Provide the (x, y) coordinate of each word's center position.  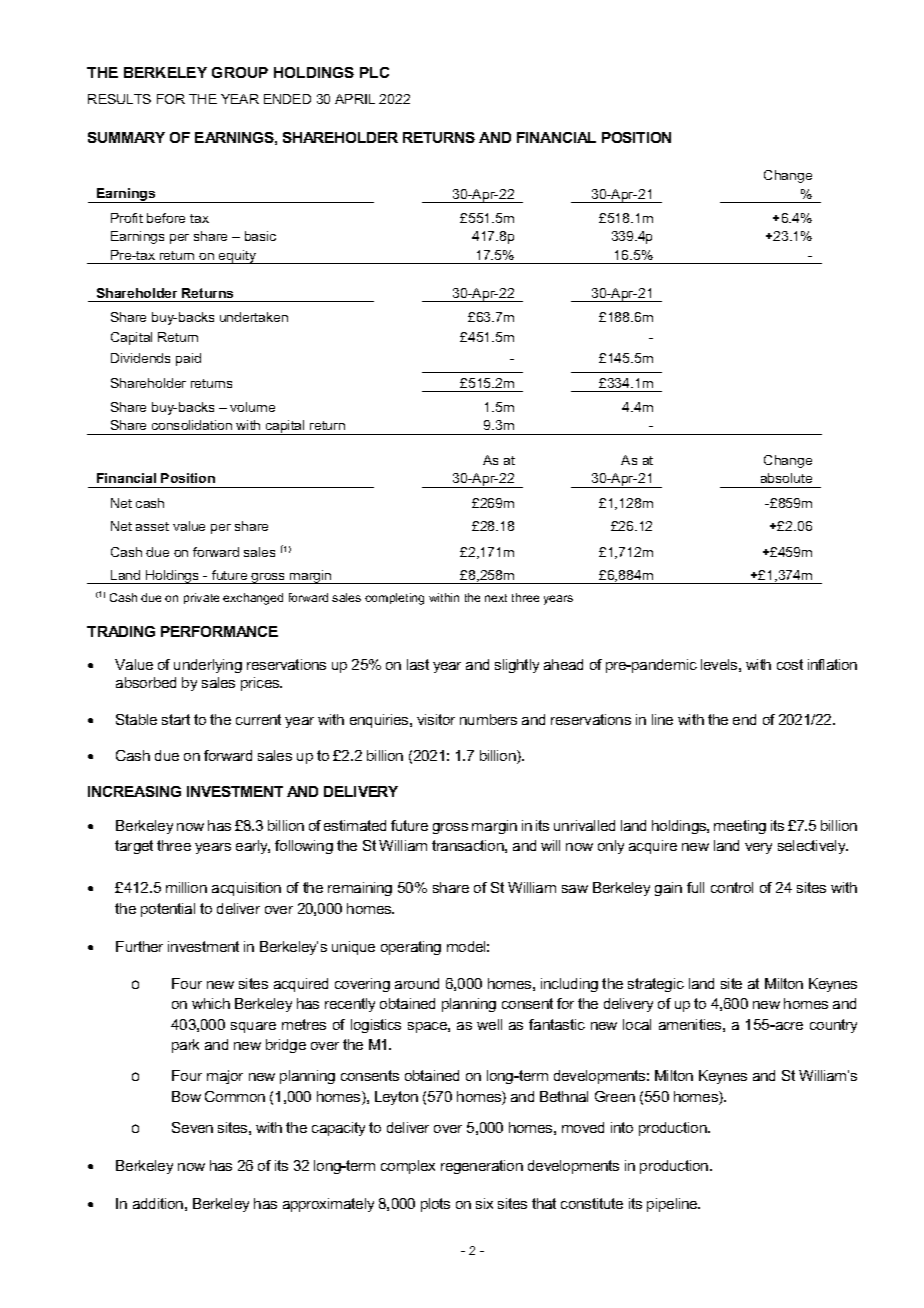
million (186, 887)
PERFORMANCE (219, 631)
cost (790, 664)
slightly (517, 666)
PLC (374, 72)
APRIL (355, 99)
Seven (192, 1127)
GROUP (240, 72)
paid (188, 359)
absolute (786, 478)
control (732, 887)
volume (252, 407)
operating (411, 948)
